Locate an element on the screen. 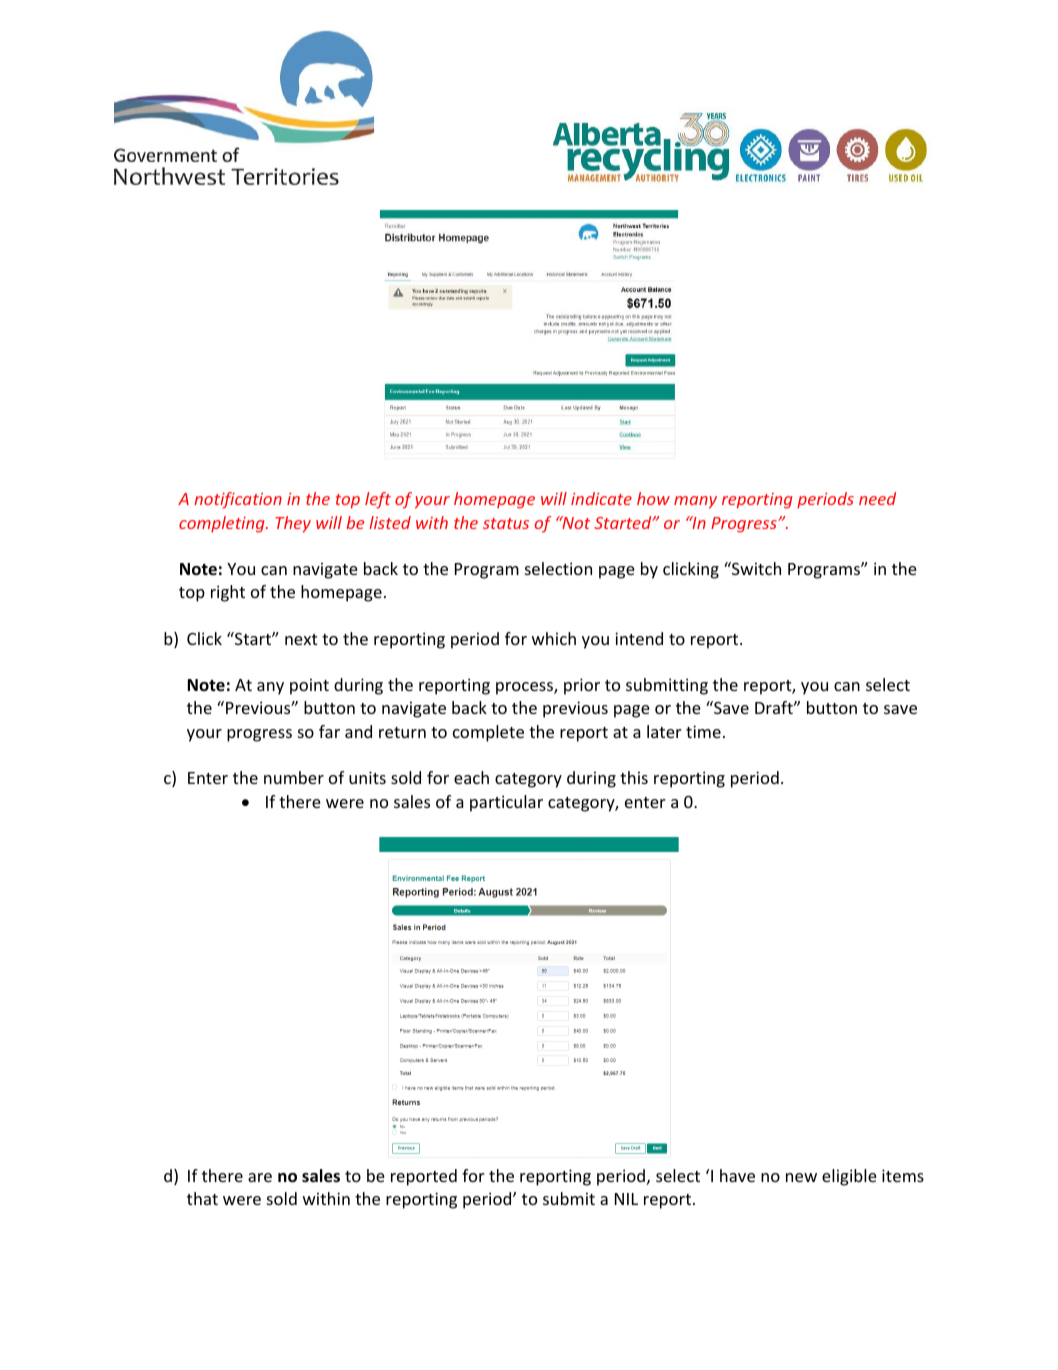 This screenshot has height=1370, width=1058. status is located at coordinates (506, 523).
